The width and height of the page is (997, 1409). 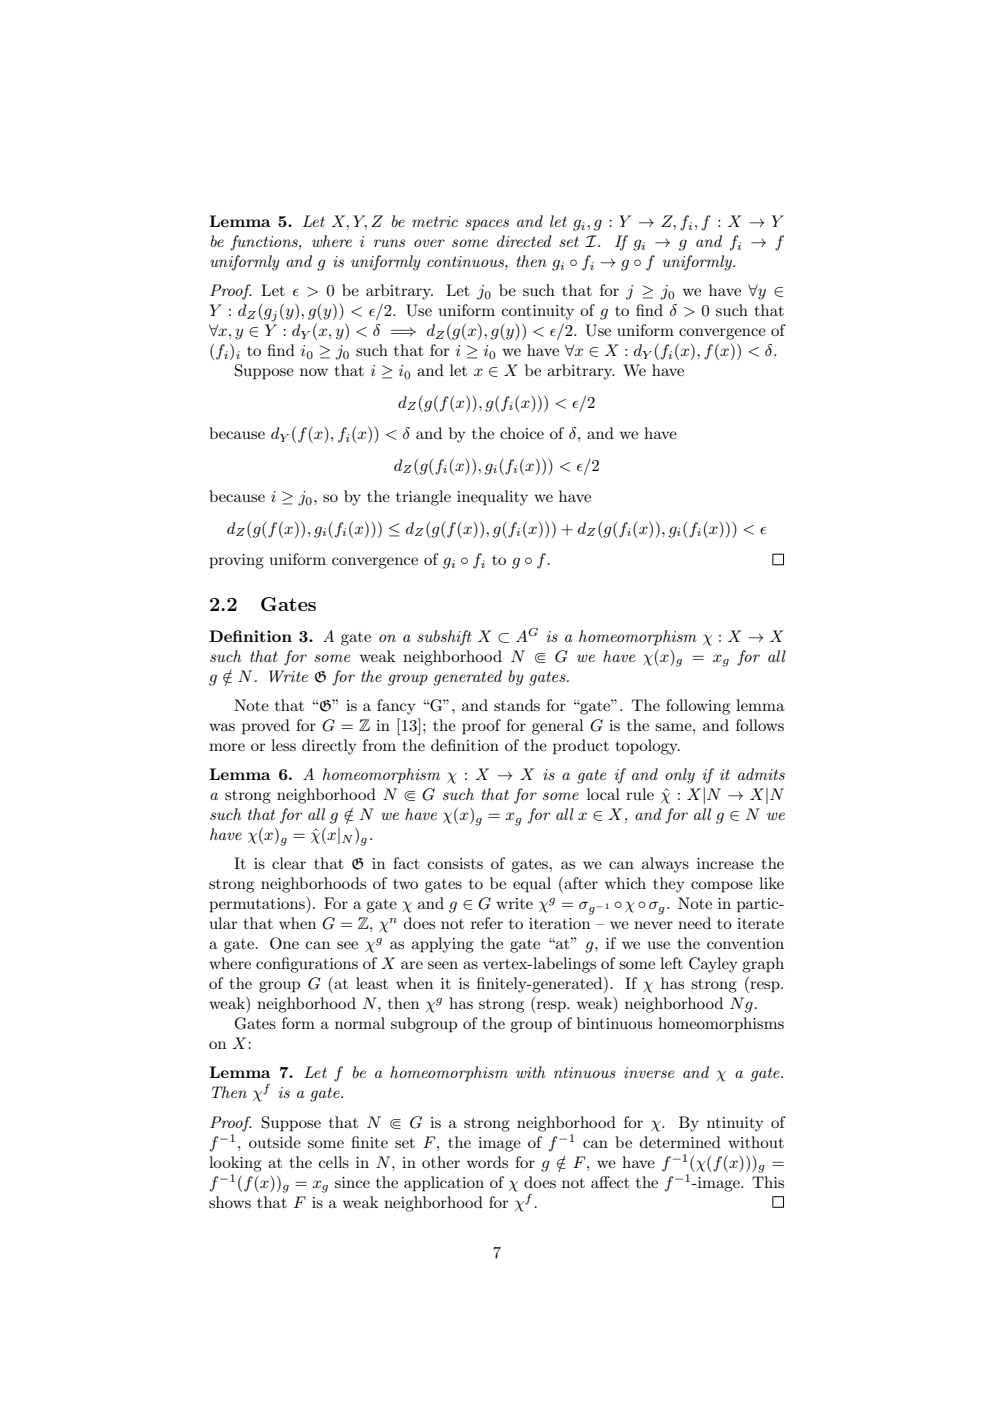 What do you see at coordinates (284, 943) in the page?
I see `One` at bounding box center [284, 943].
